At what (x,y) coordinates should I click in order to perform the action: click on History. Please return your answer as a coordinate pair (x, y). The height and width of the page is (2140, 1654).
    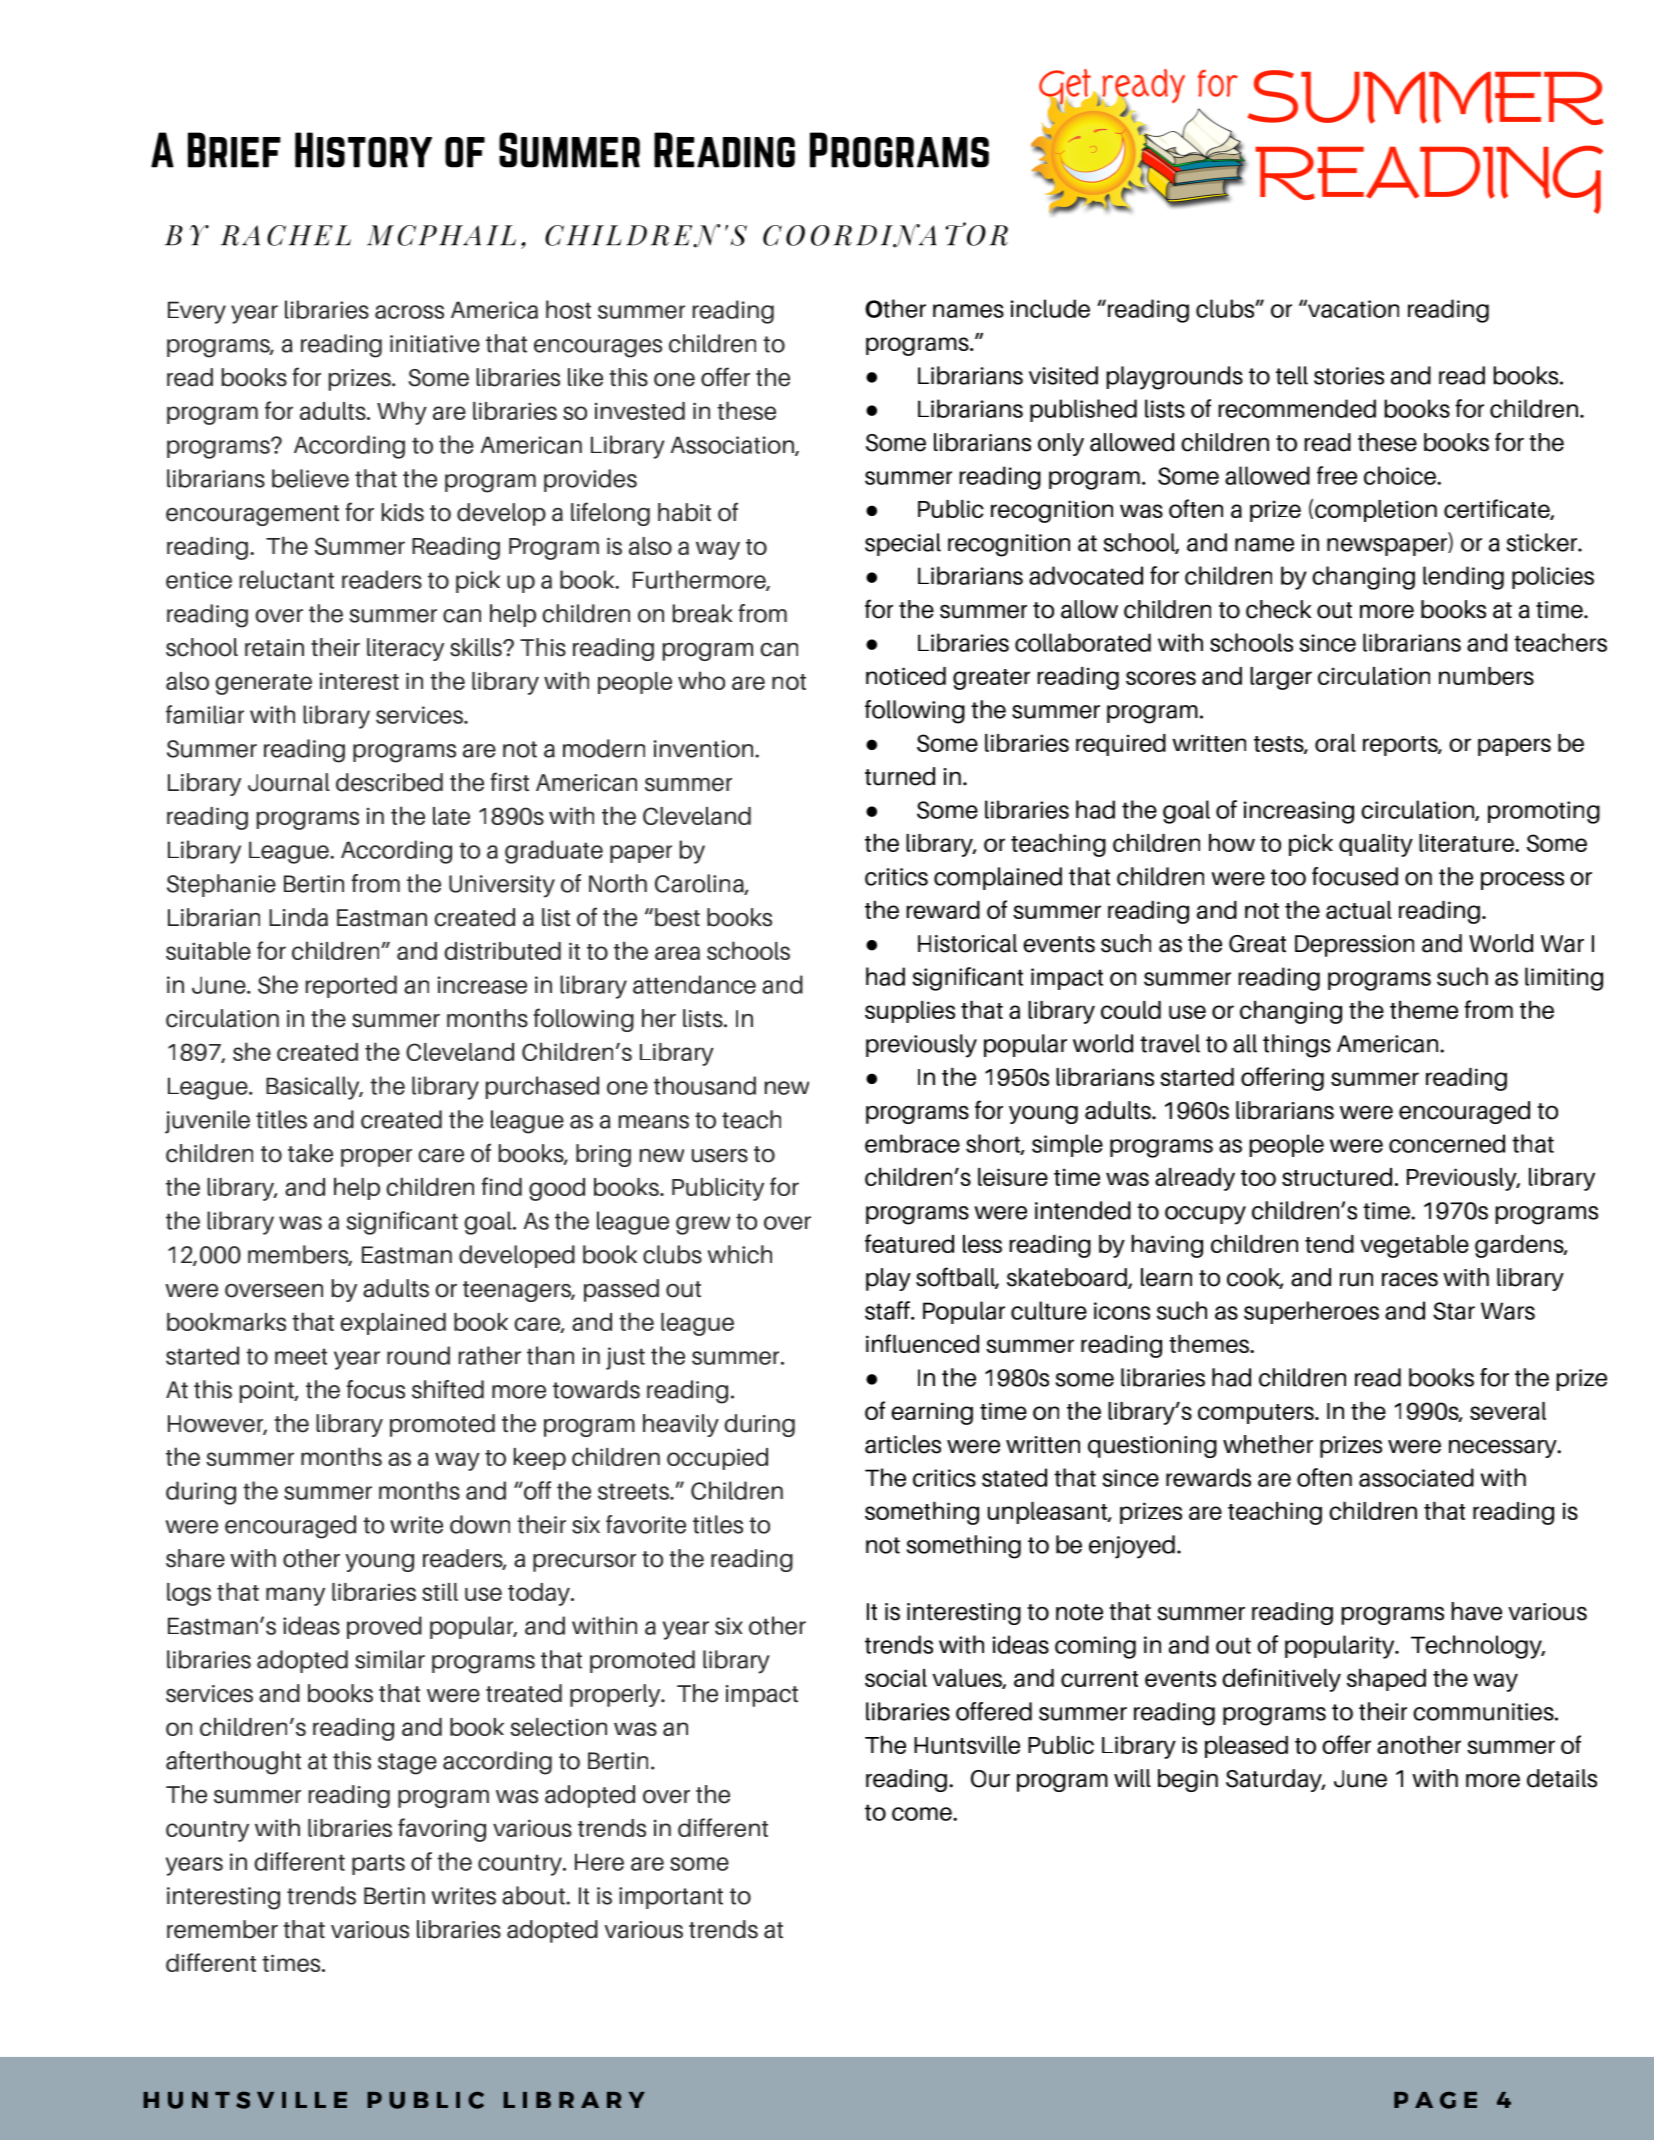
    Looking at the image, I should click on (363, 150).
